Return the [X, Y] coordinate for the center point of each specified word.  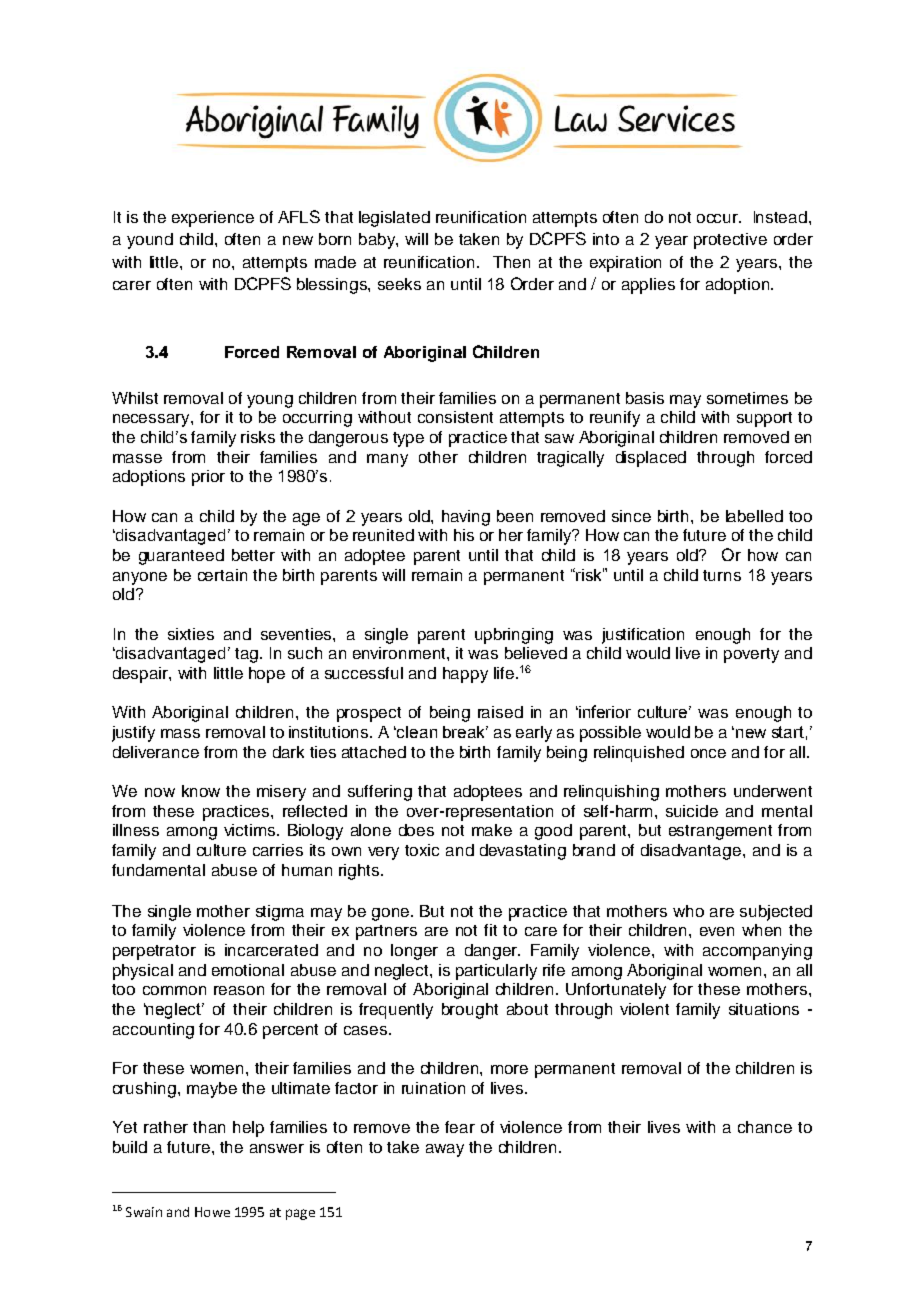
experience [213, 219]
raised [500, 712]
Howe [212, 1212]
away [445, 1150]
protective [730, 241]
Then [511, 262]
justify [133, 734]
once [708, 753]
